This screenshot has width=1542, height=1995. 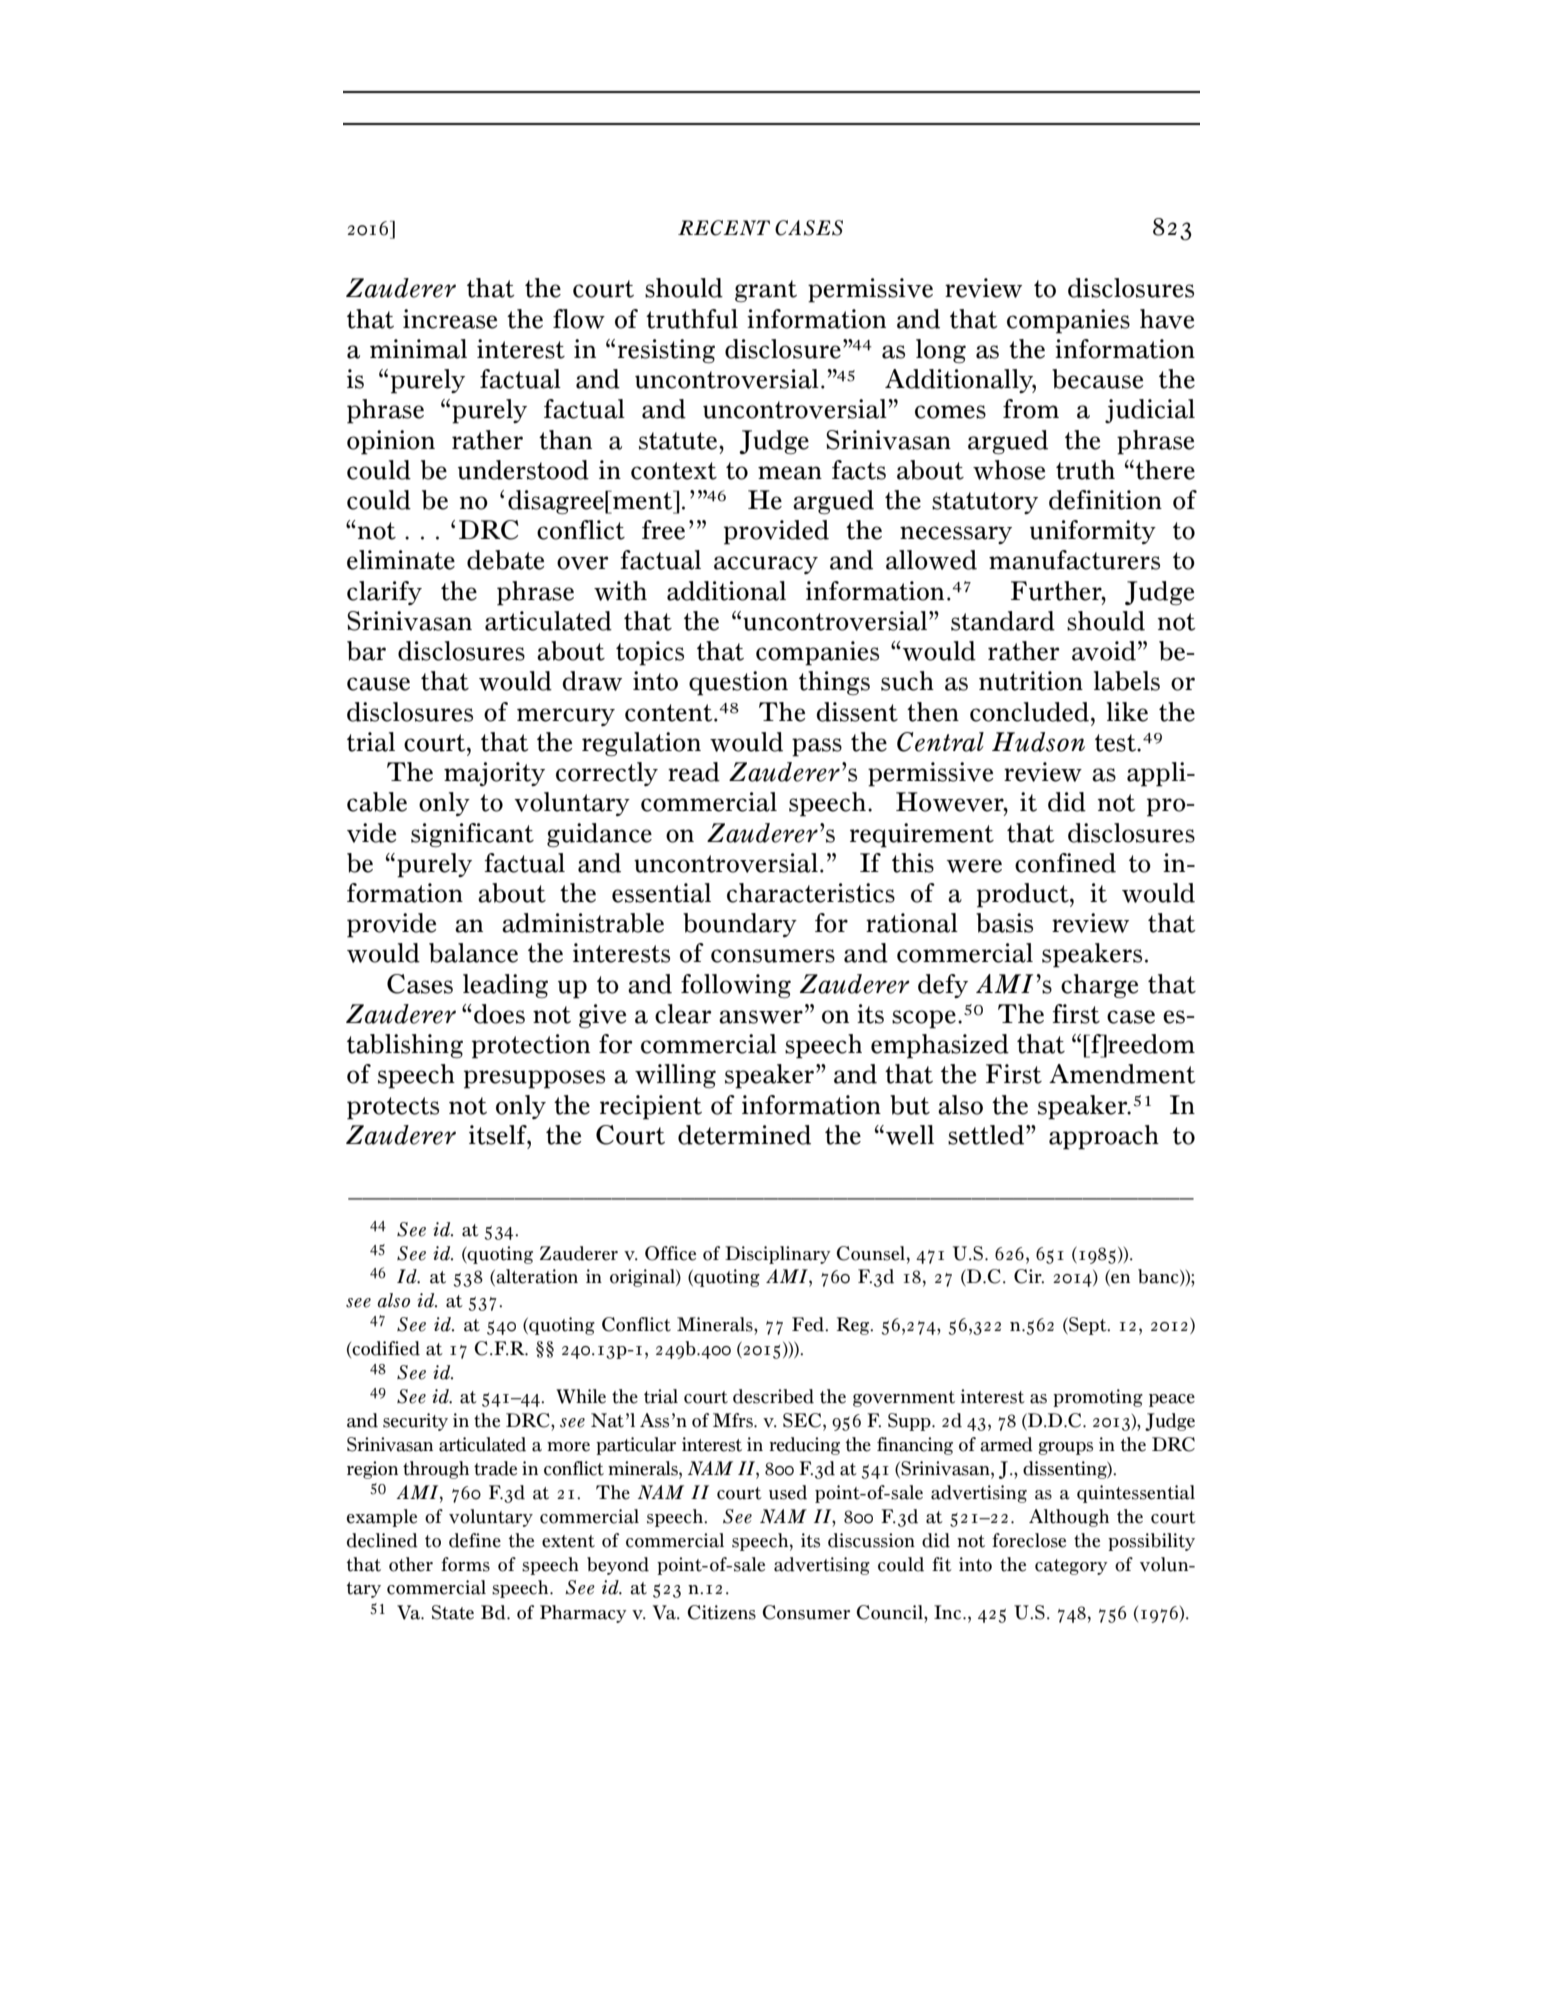 I want to click on question, so click(x=738, y=683).
